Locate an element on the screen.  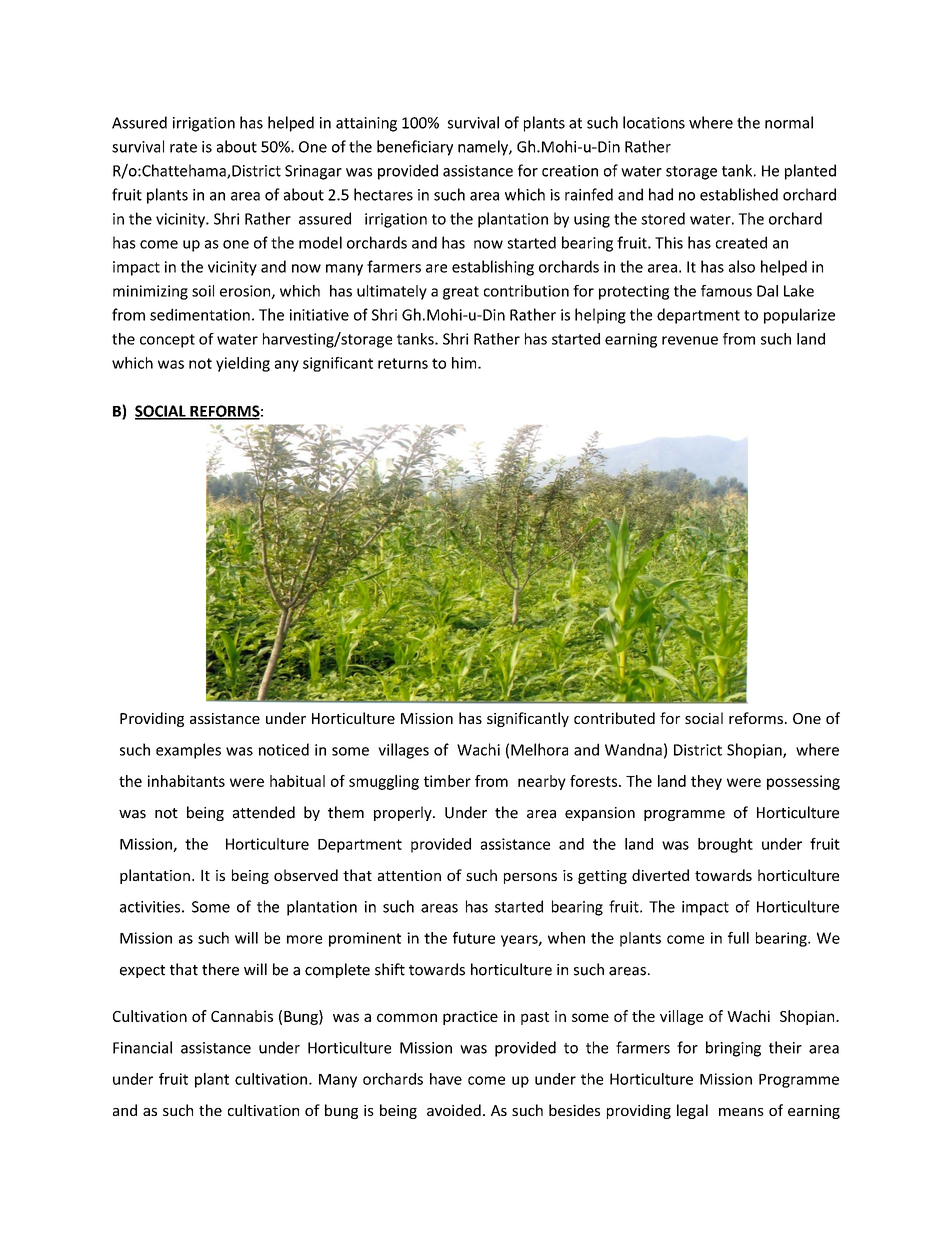
beneficiary is located at coordinates (415, 148).
